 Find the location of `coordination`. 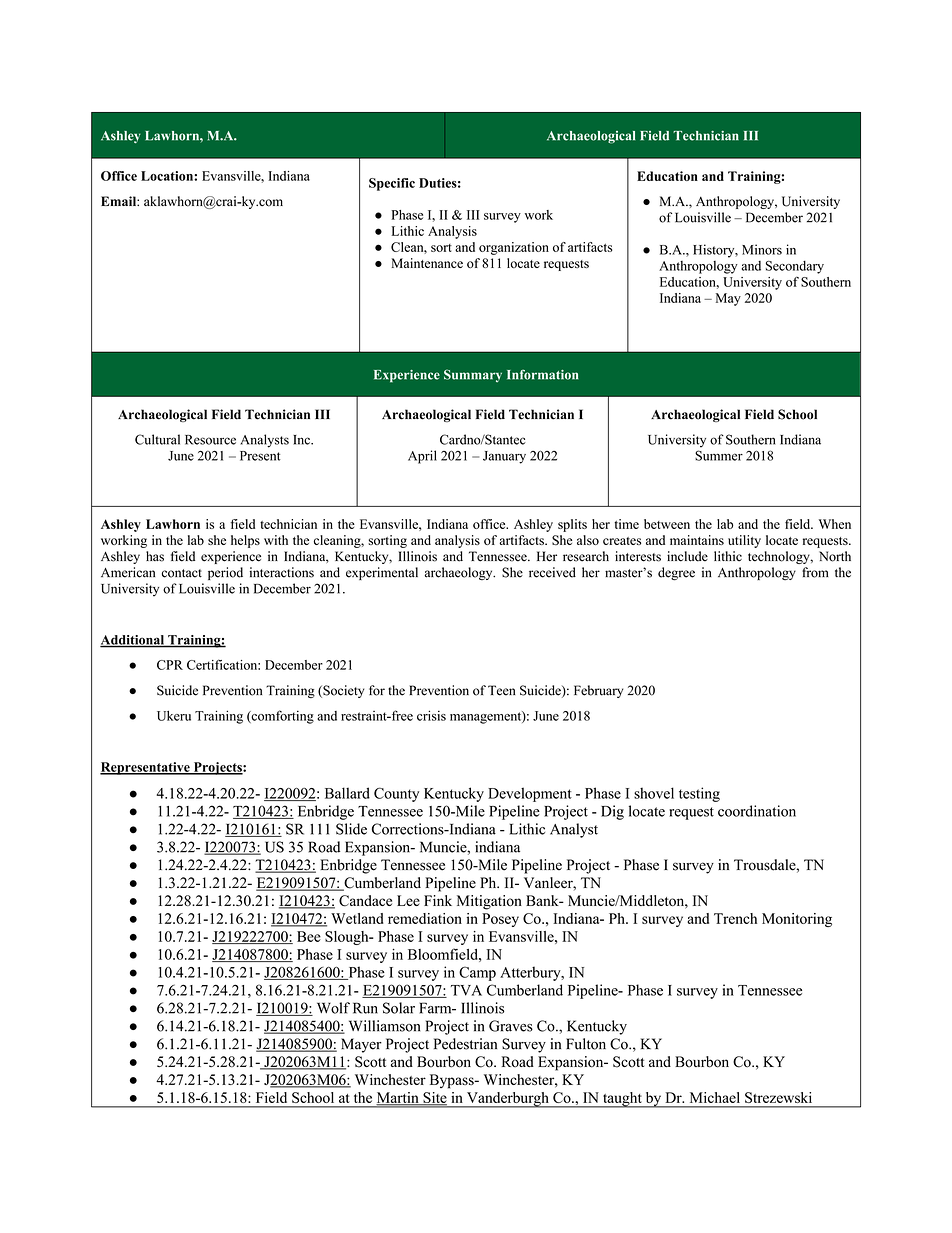

coordination is located at coordinates (757, 811).
